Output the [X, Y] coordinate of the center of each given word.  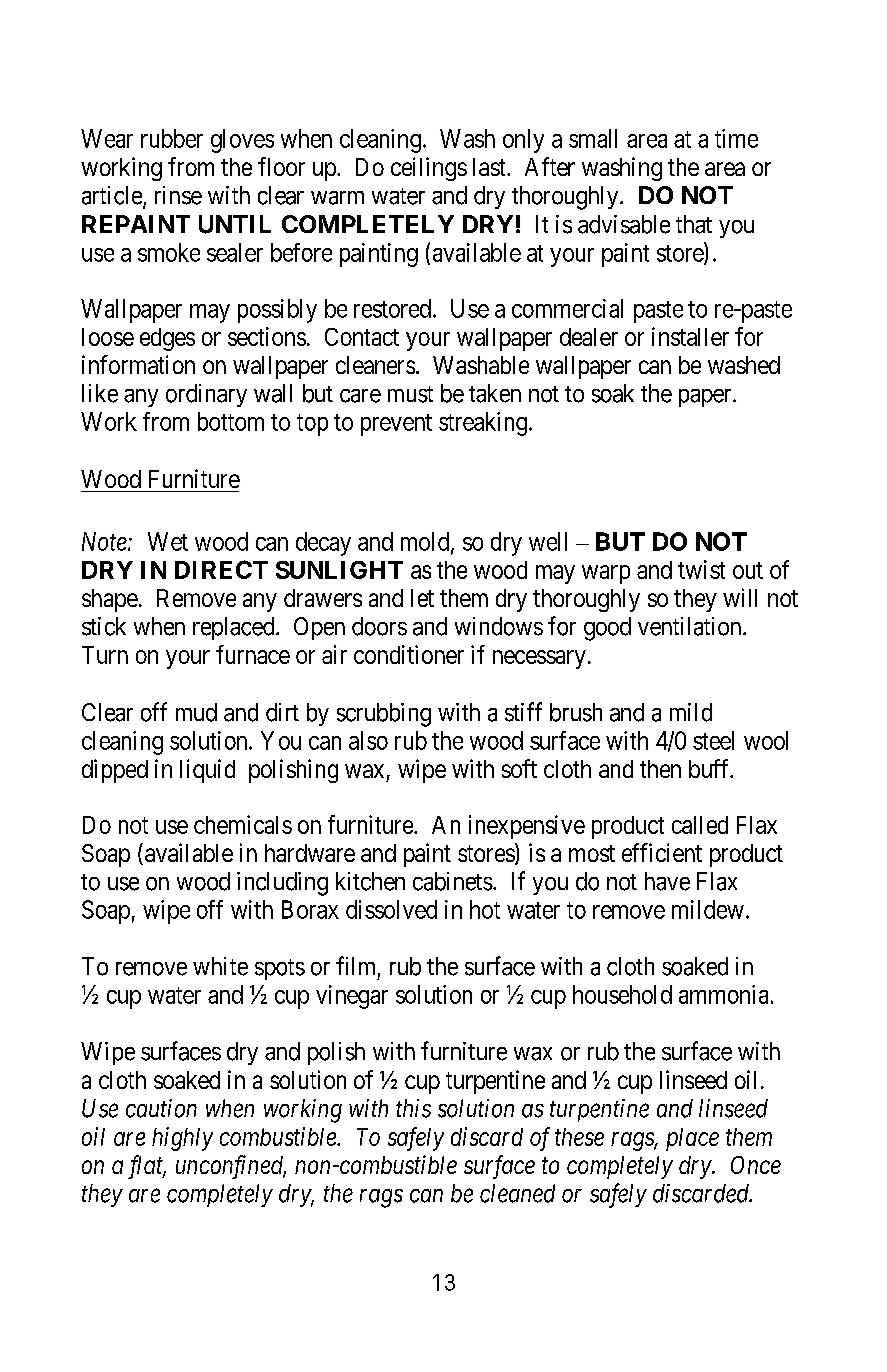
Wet [168, 541]
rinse [178, 195]
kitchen [370, 881]
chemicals [243, 824]
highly [182, 1139]
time [736, 138]
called [700, 825]
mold [426, 542]
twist [701, 569]
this [413, 1108]
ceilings [429, 169]
